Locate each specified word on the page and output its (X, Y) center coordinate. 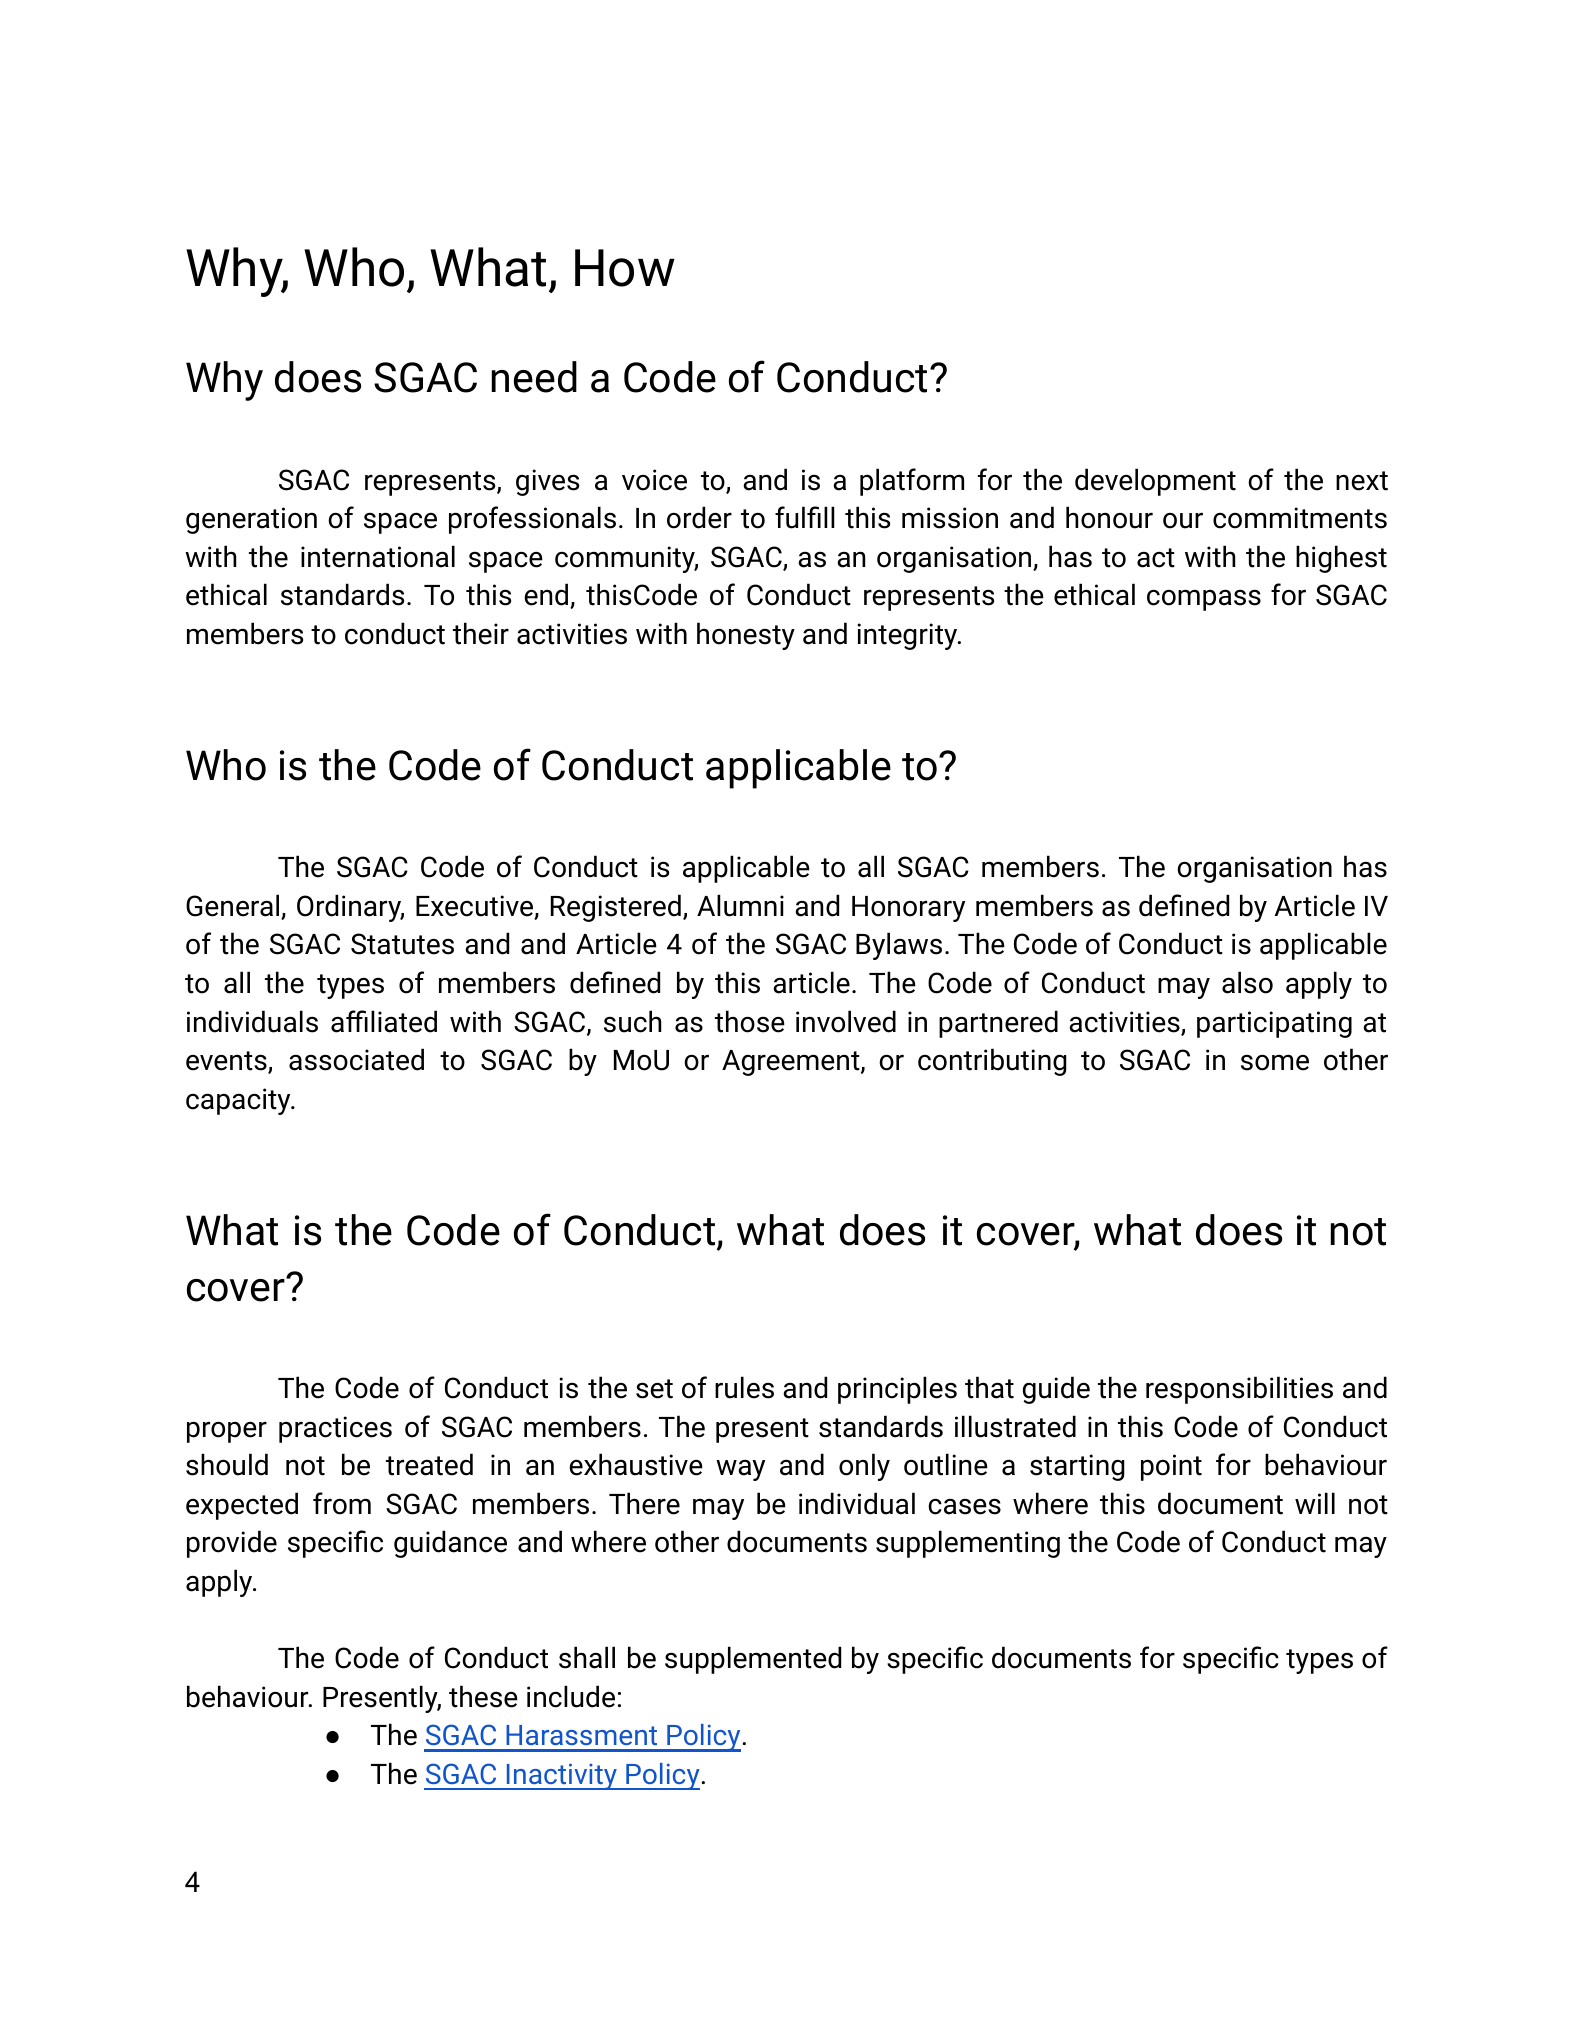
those (750, 1021)
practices (335, 1429)
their (481, 633)
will (1315, 1503)
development (1155, 482)
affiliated (384, 1021)
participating (1274, 1024)
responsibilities (1239, 1390)
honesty (746, 636)
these (483, 1696)
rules (744, 1387)
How (625, 268)
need (534, 377)
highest (1341, 559)
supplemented (753, 1660)
